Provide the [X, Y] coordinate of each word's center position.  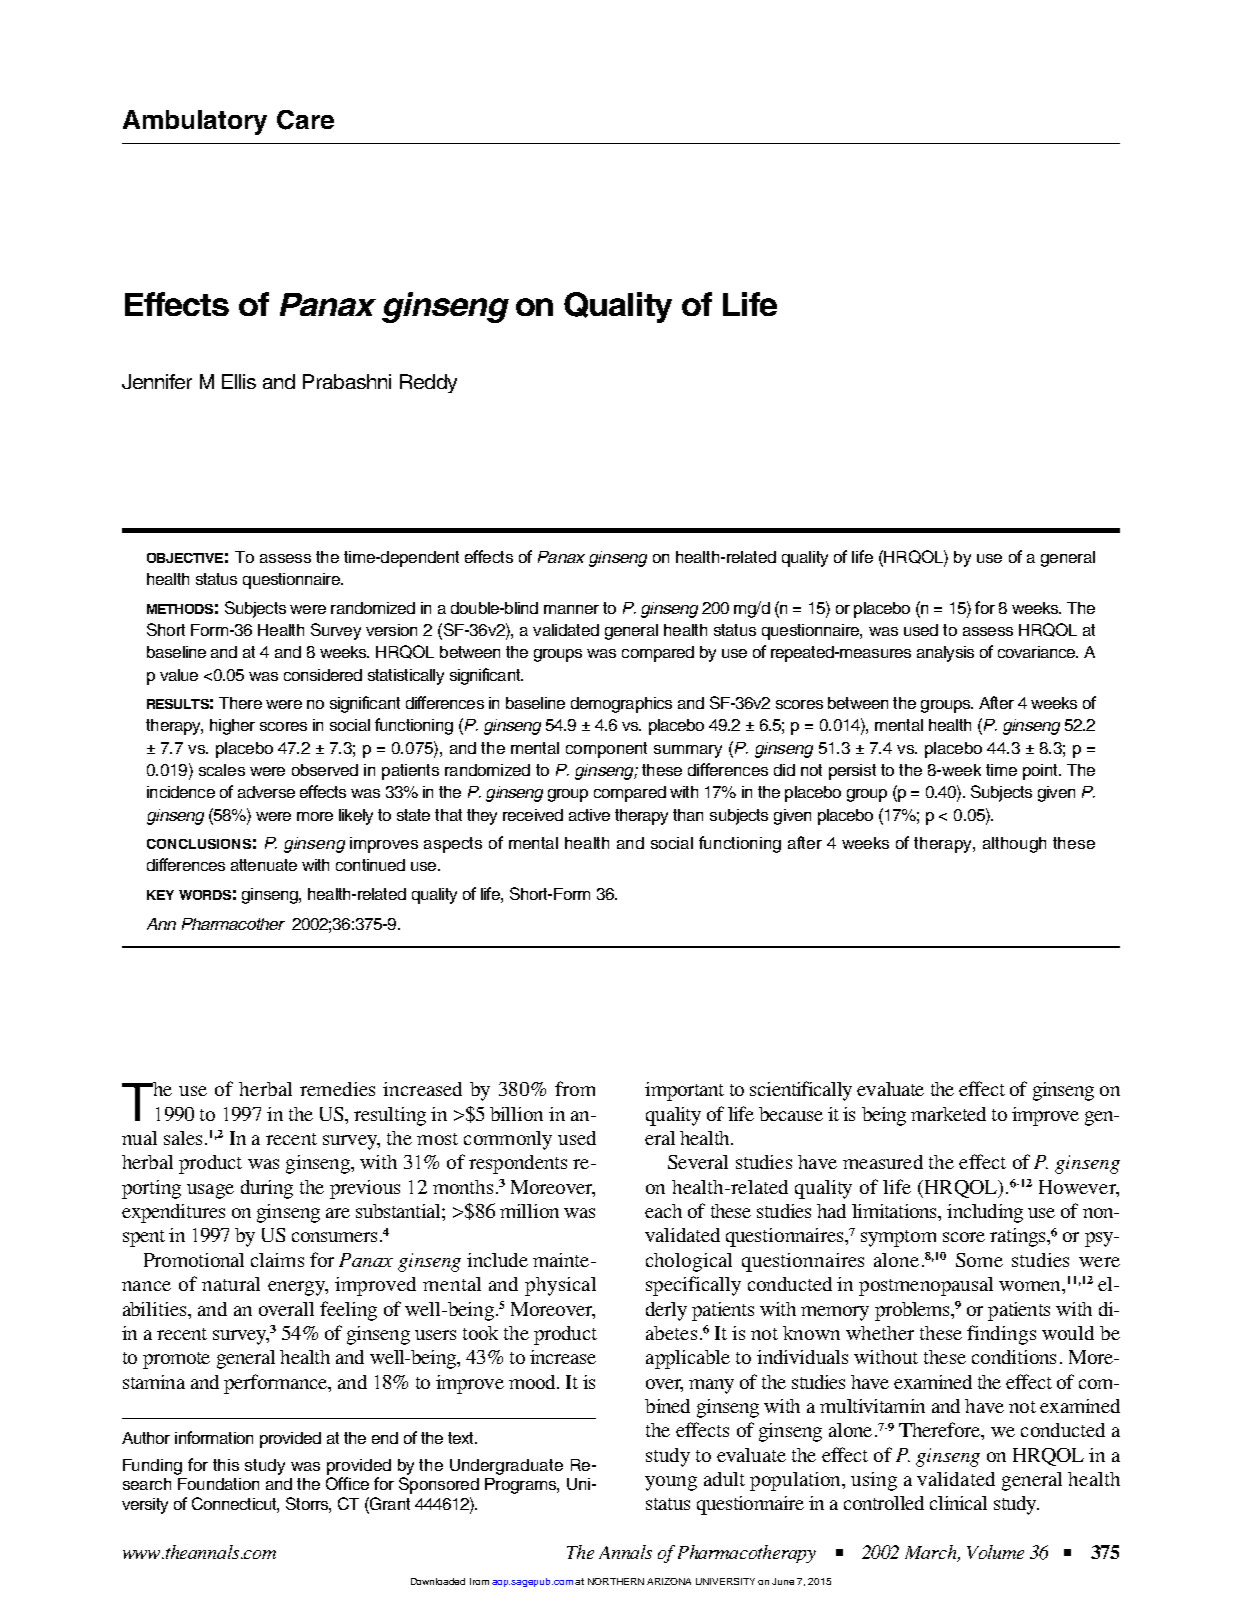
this [226, 1465]
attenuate [264, 865]
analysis [945, 654]
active [589, 815]
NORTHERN [616, 1581]
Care [305, 120]
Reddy [428, 383]
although [1014, 845]
